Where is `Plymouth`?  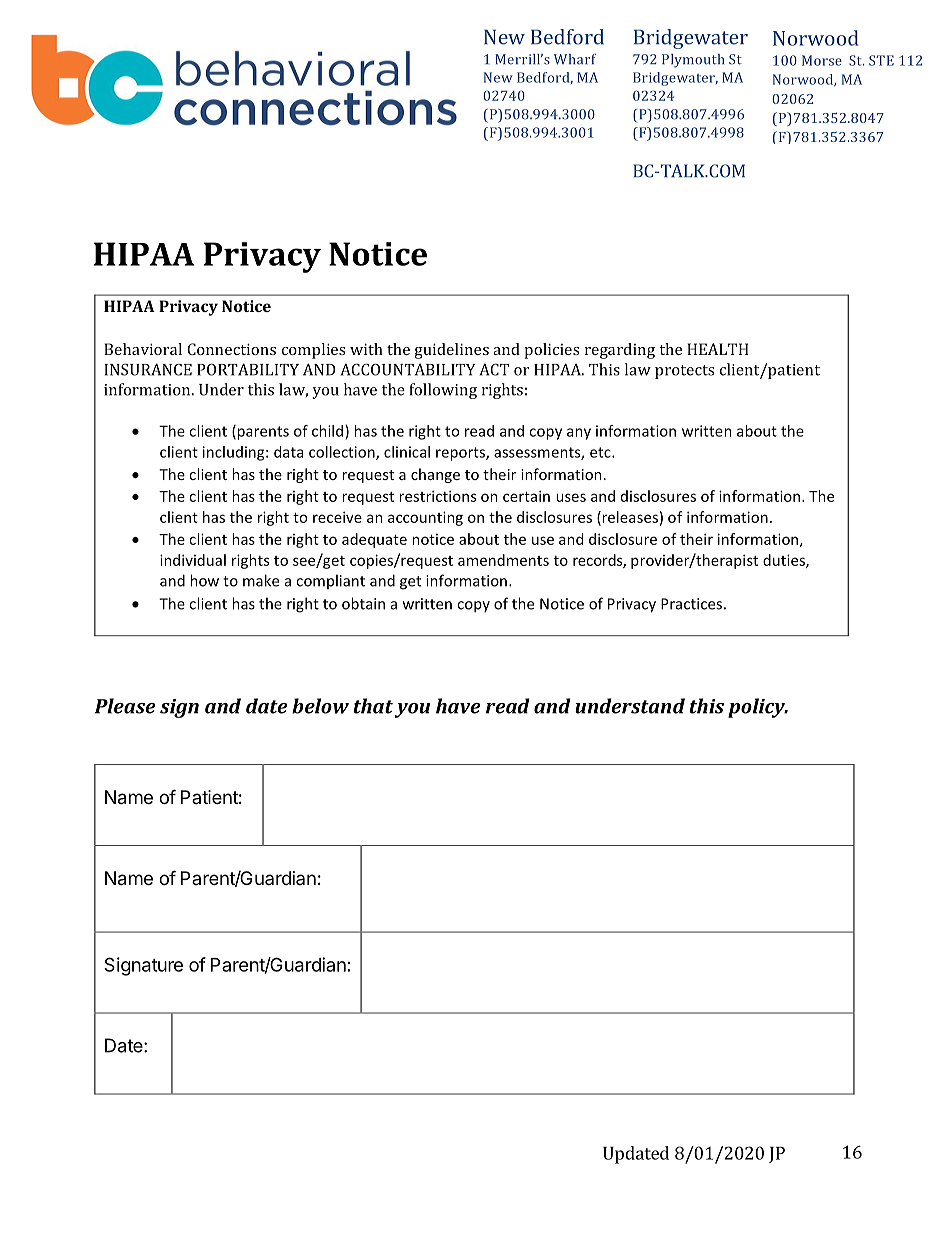
Plymouth is located at coordinates (693, 61).
